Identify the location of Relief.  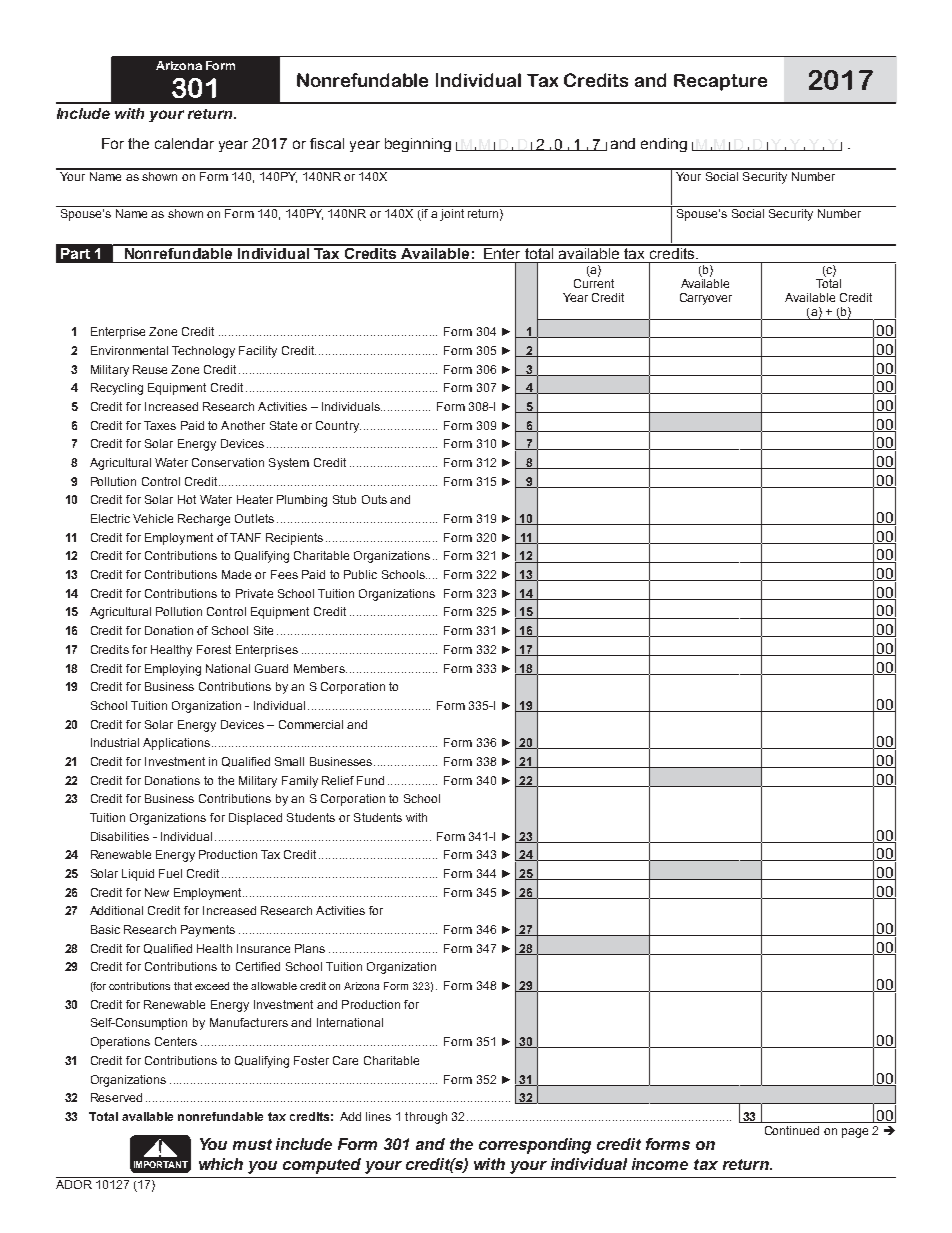
(338, 780).
